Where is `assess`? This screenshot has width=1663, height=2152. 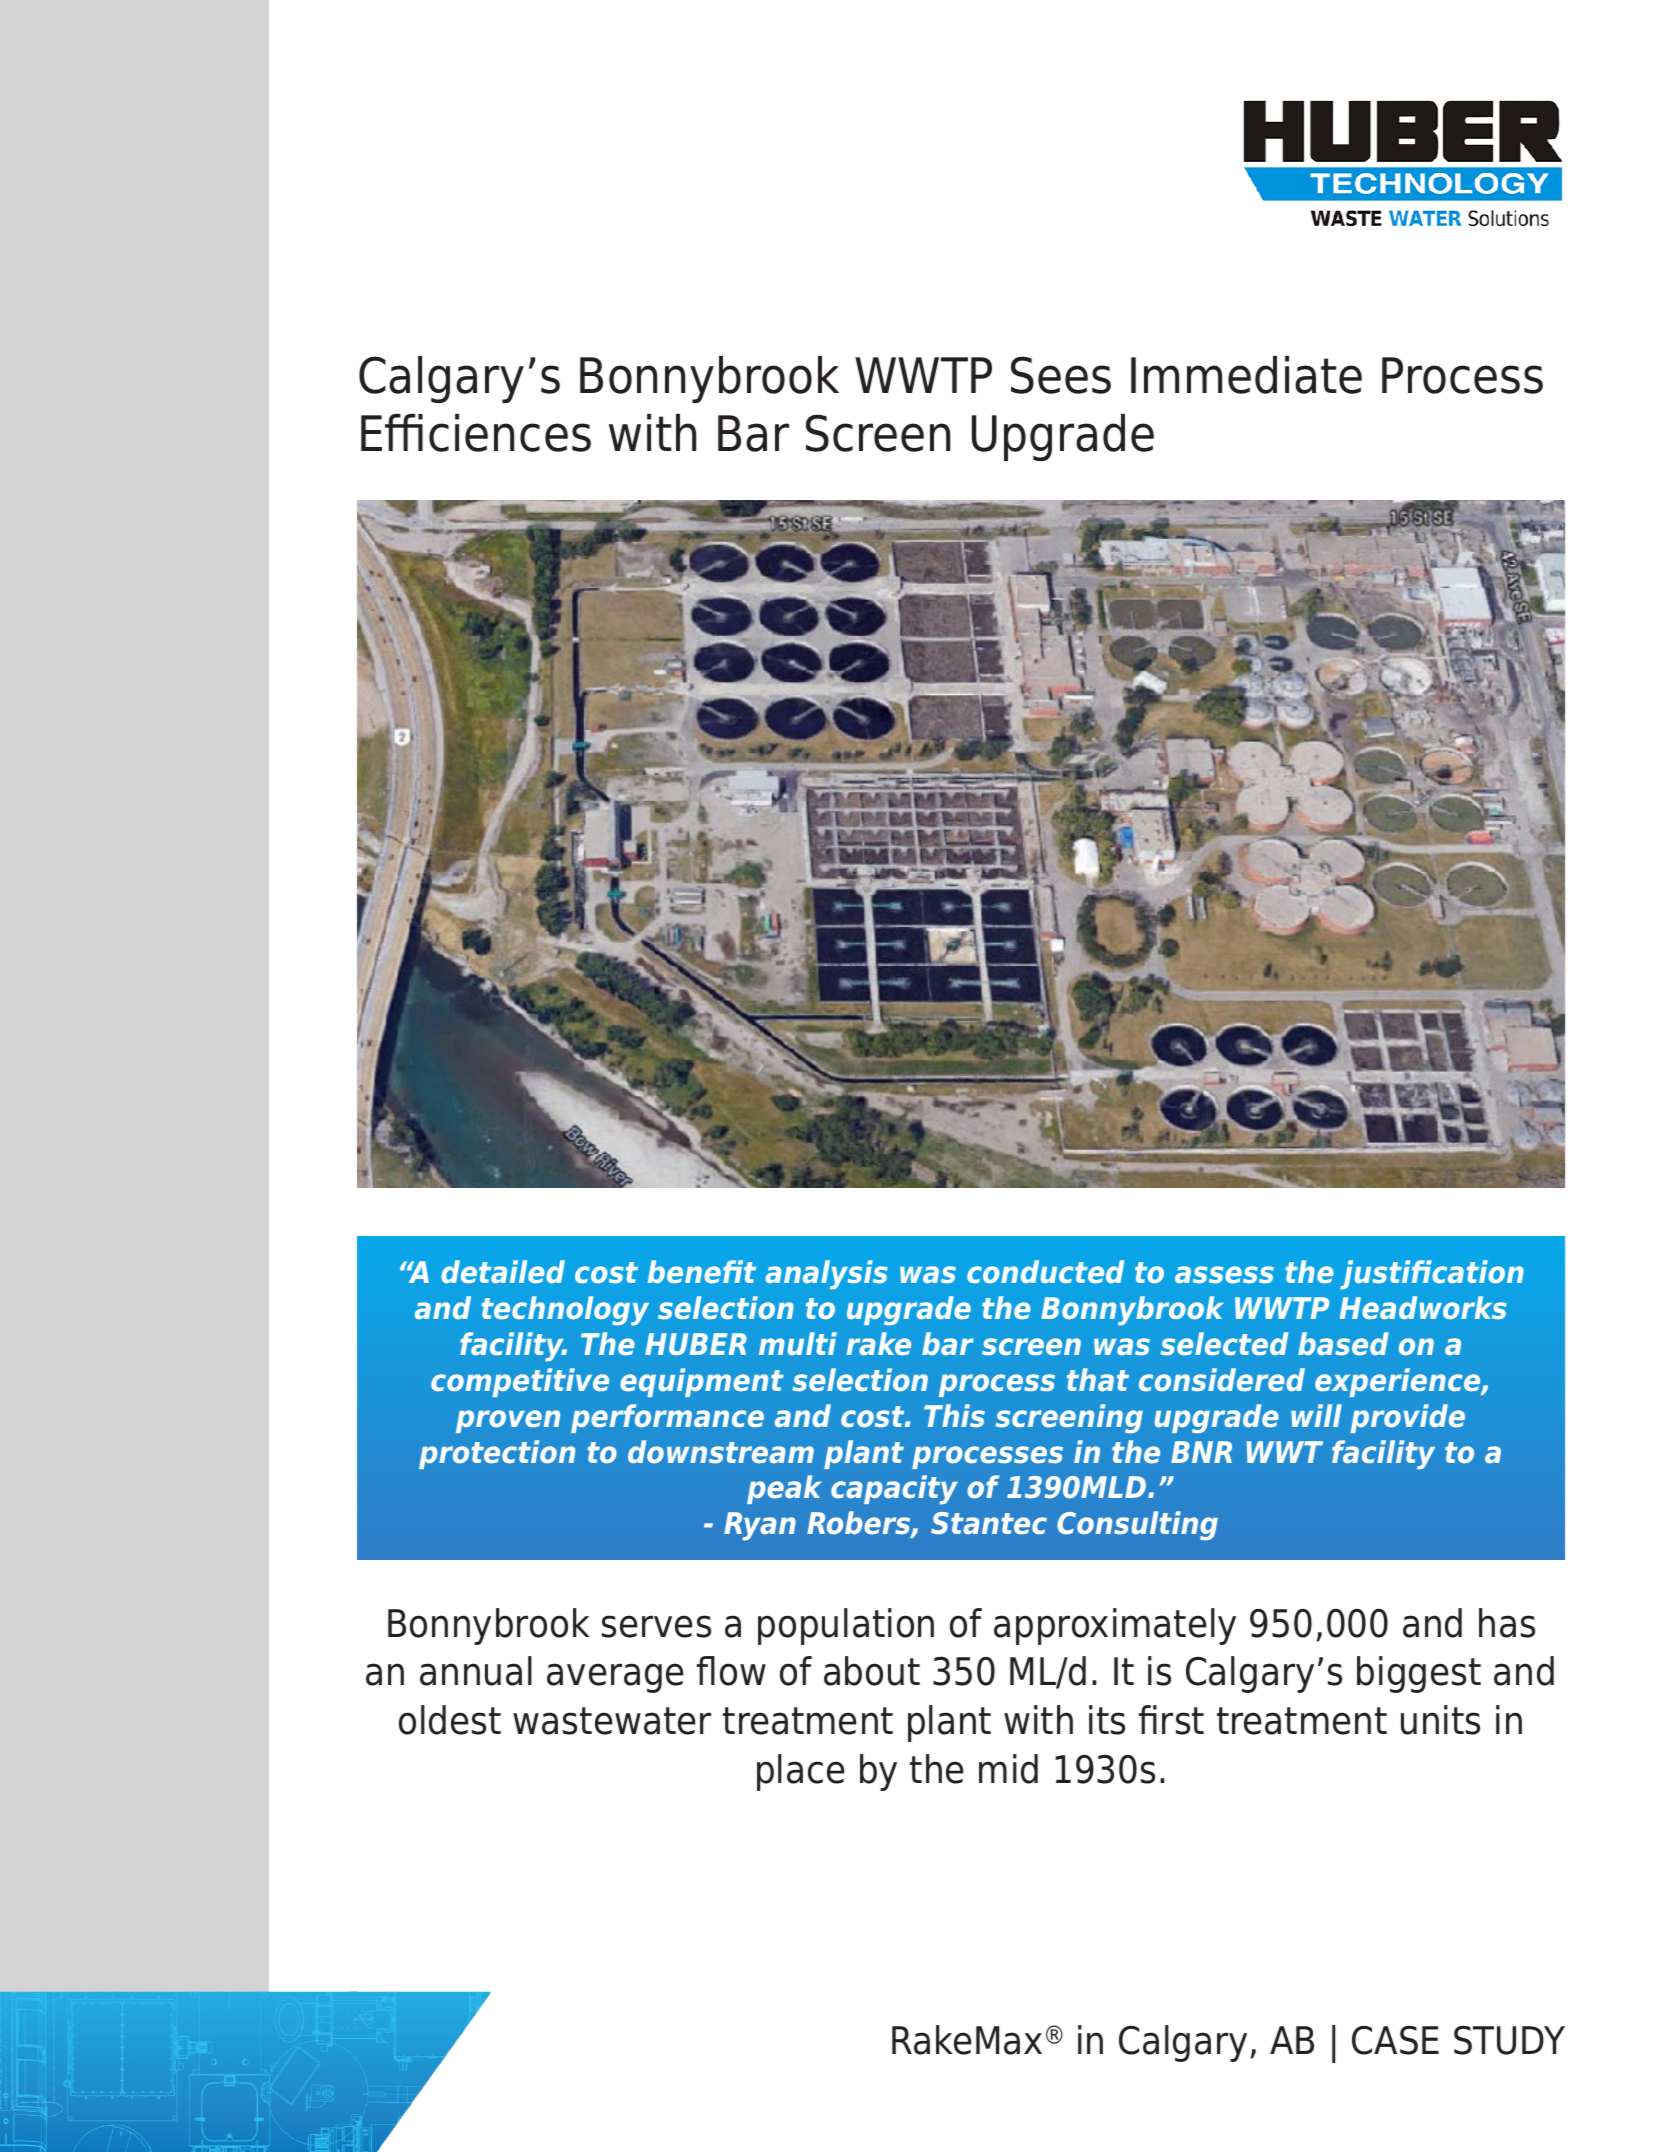 assess is located at coordinates (1224, 1275).
